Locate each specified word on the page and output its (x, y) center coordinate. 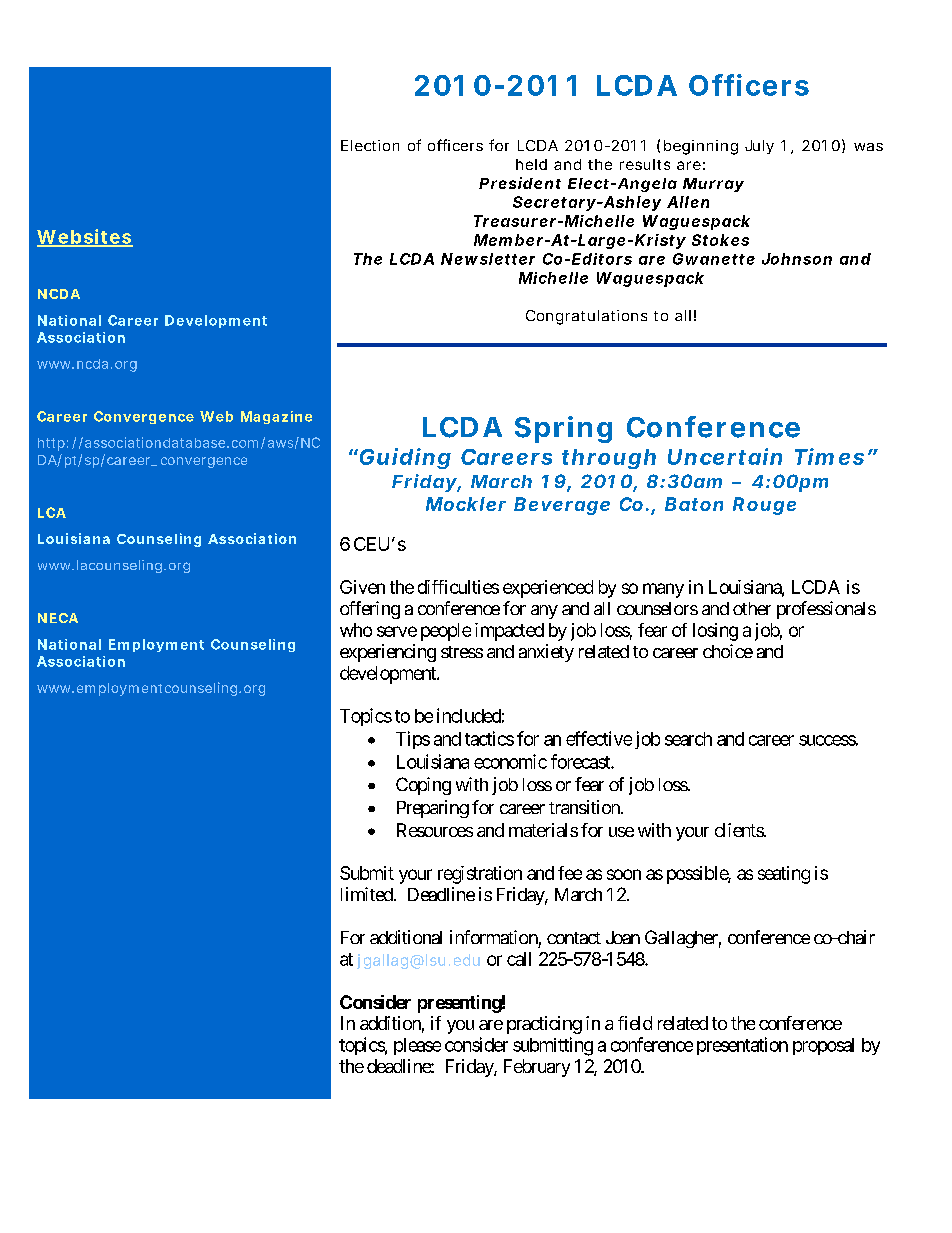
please (417, 1046)
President (520, 183)
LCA (52, 512)
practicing (544, 1025)
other (752, 608)
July (759, 147)
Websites (85, 237)
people (446, 632)
